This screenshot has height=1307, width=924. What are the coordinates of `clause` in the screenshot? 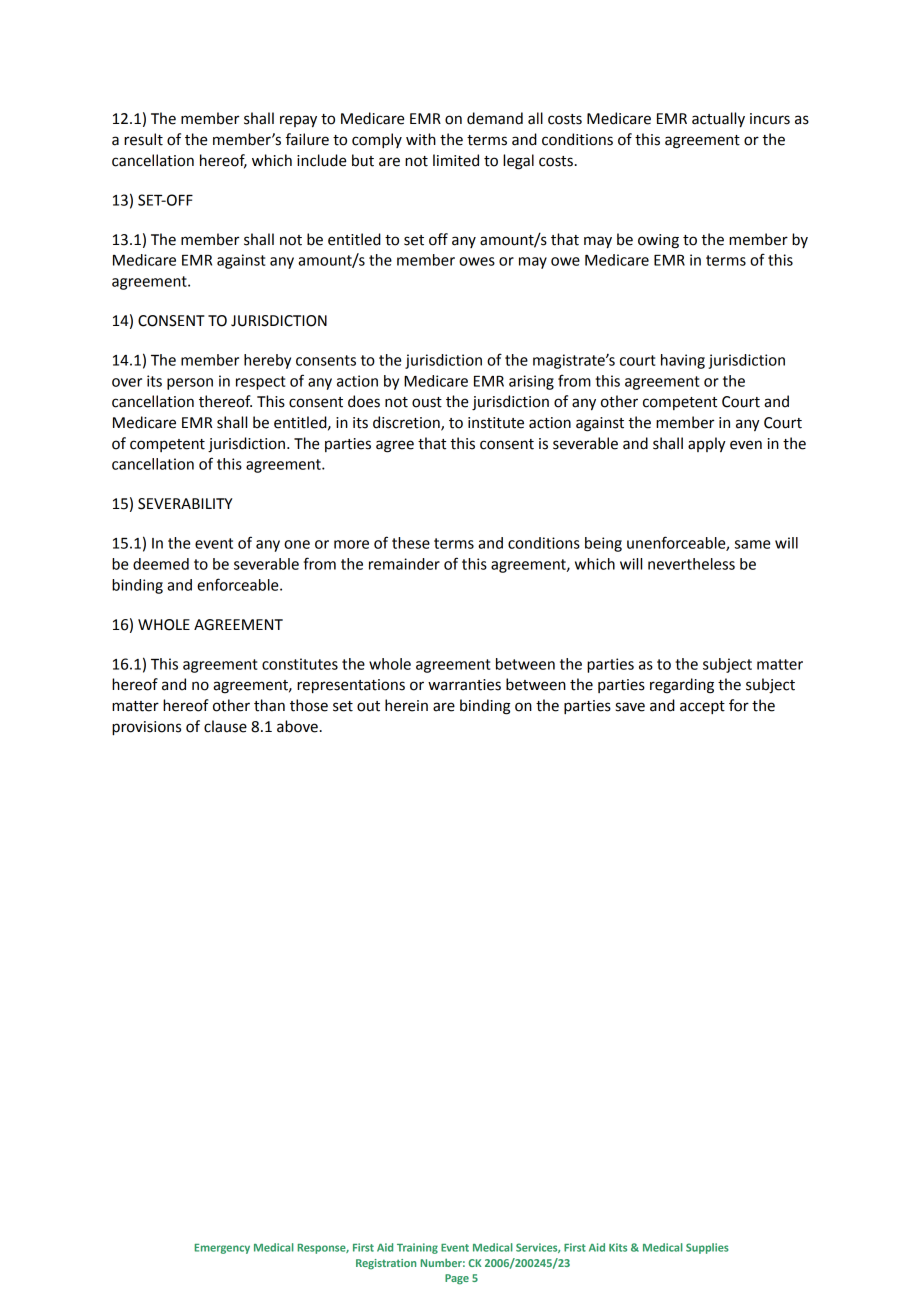 It's located at (225, 726).
